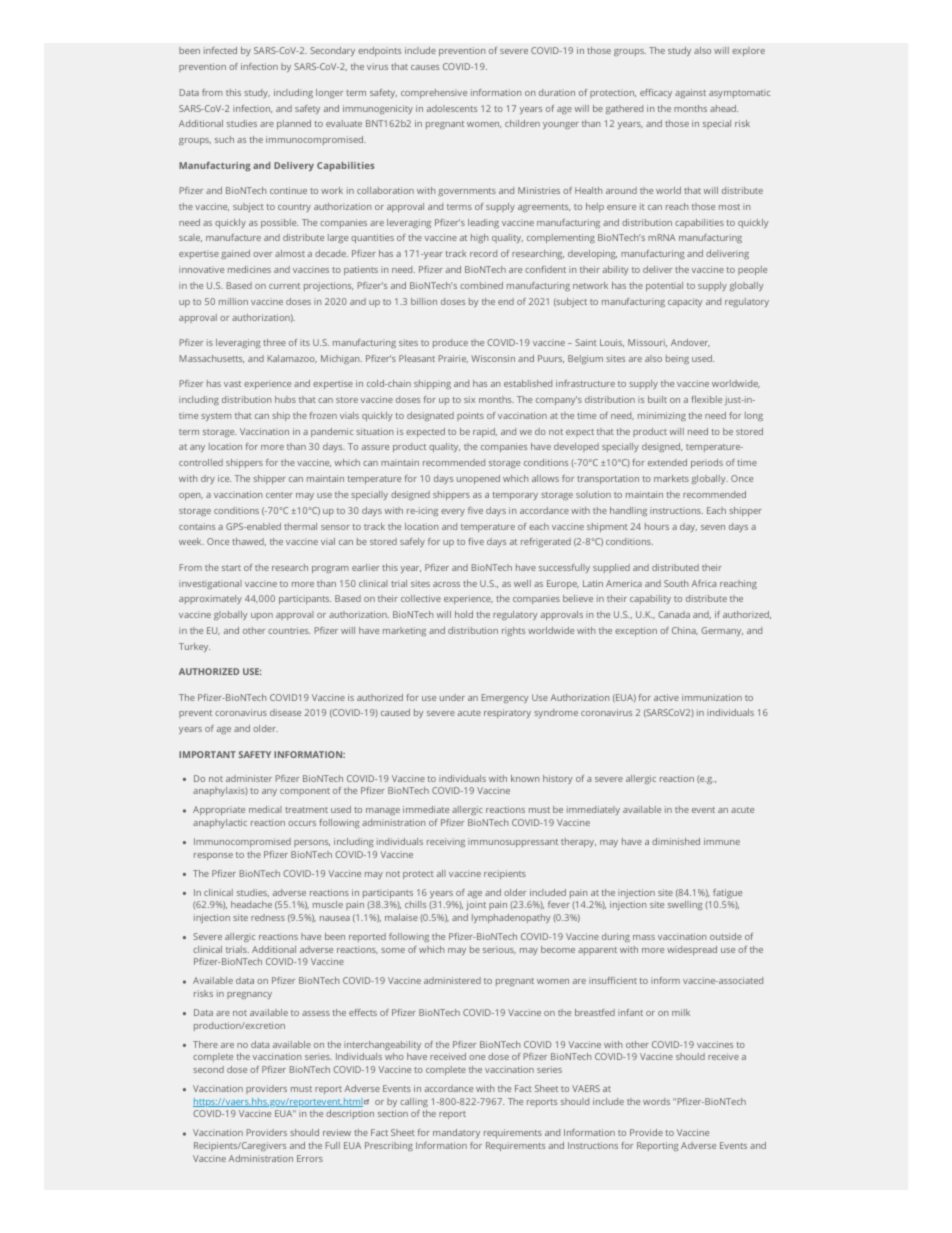 This screenshot has width=952, height=1233. I want to click on against, so click(690, 93).
